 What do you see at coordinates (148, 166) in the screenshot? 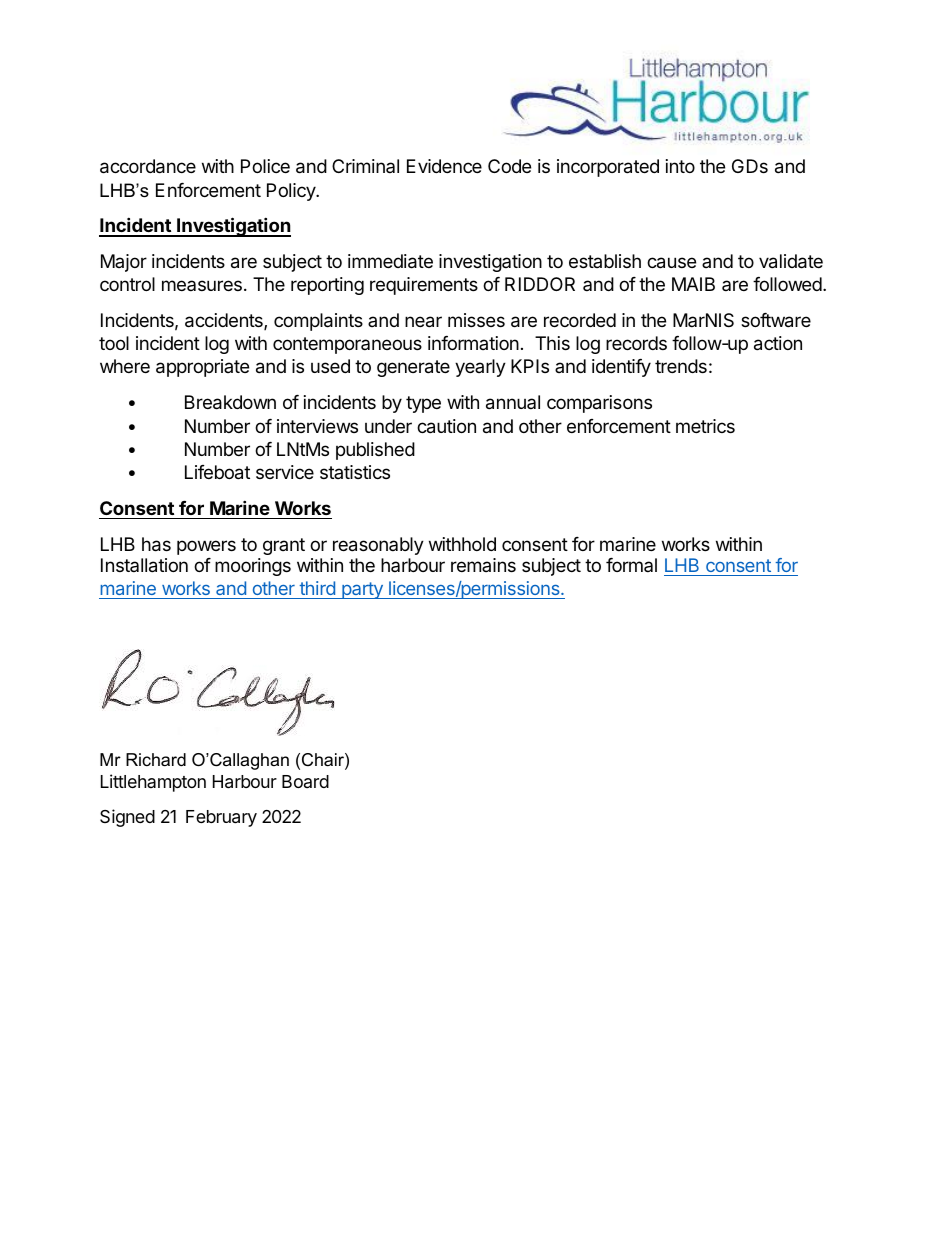
I see `accordance` at bounding box center [148, 166].
